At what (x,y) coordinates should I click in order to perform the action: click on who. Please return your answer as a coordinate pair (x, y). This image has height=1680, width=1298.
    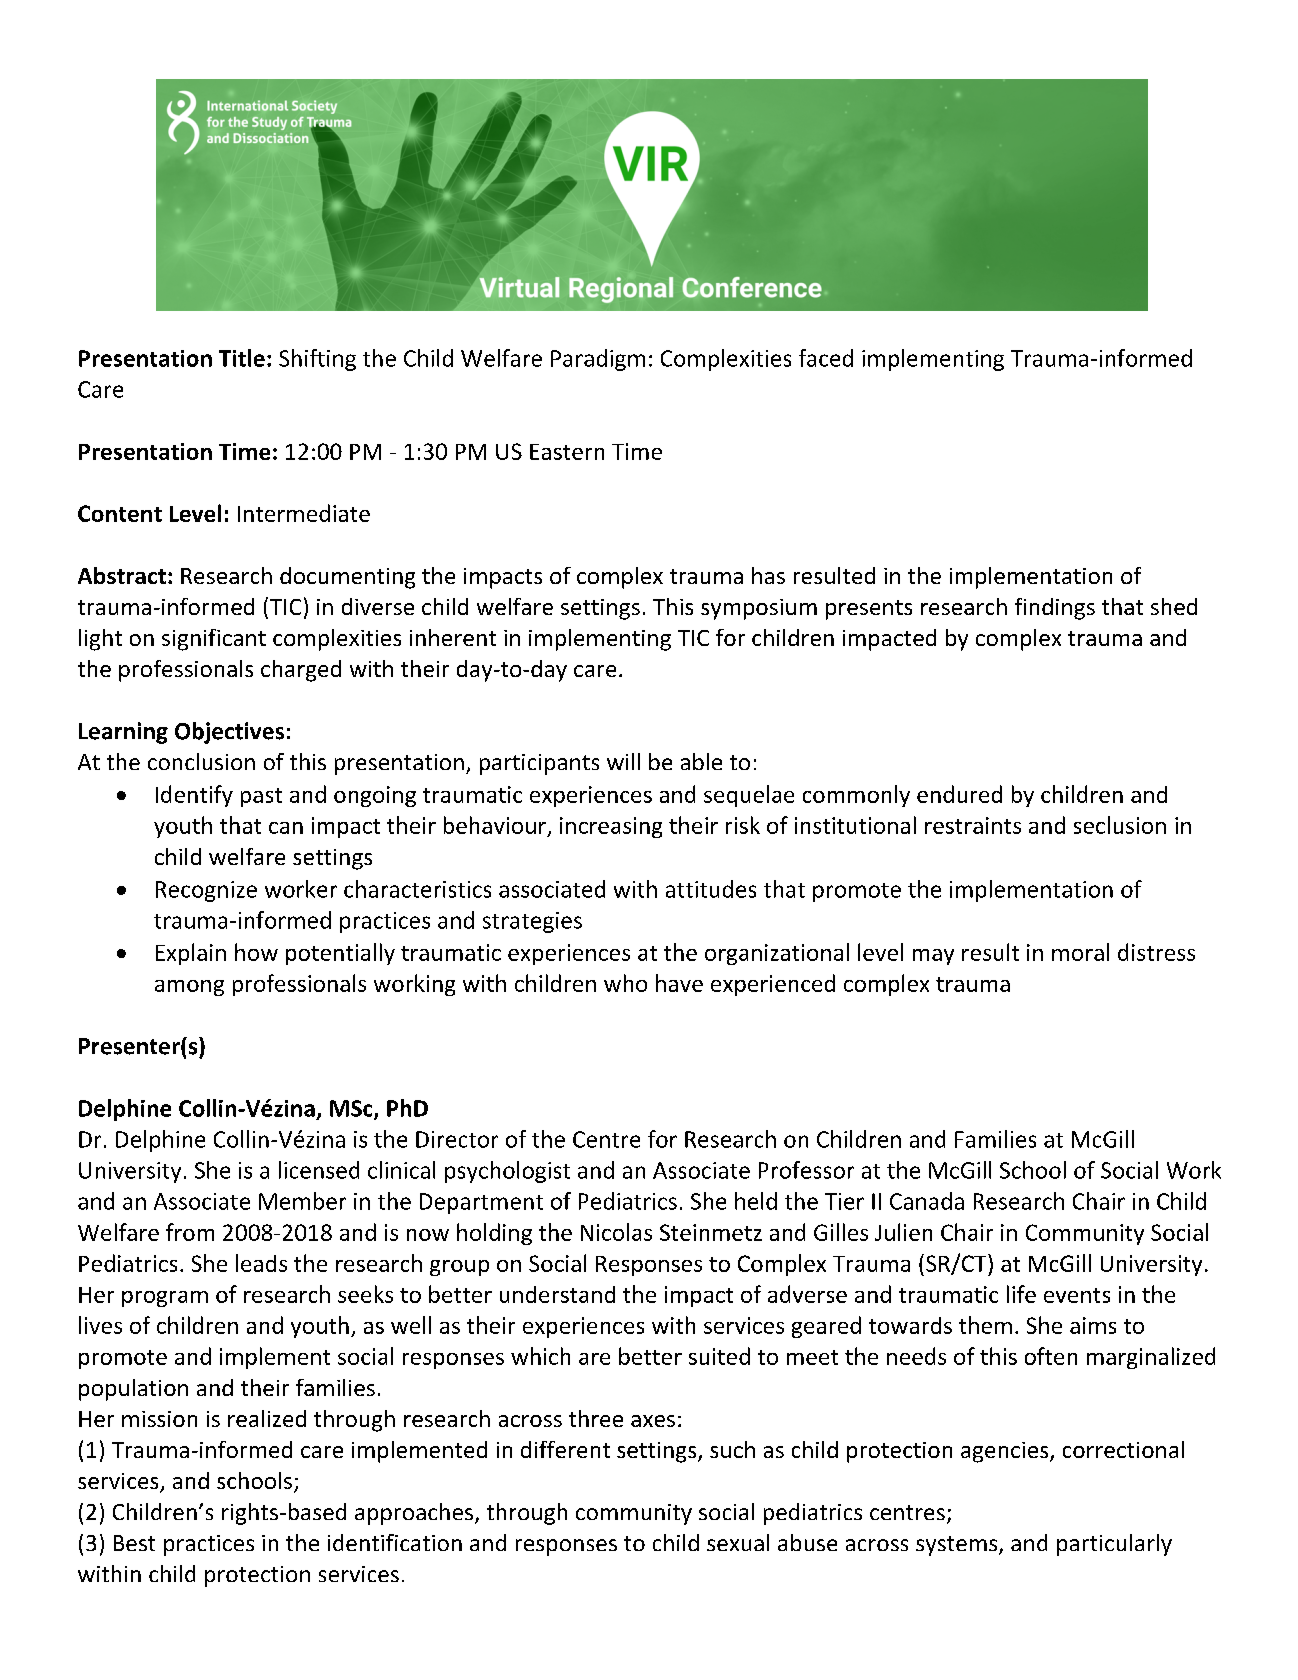
    Looking at the image, I should click on (625, 983).
